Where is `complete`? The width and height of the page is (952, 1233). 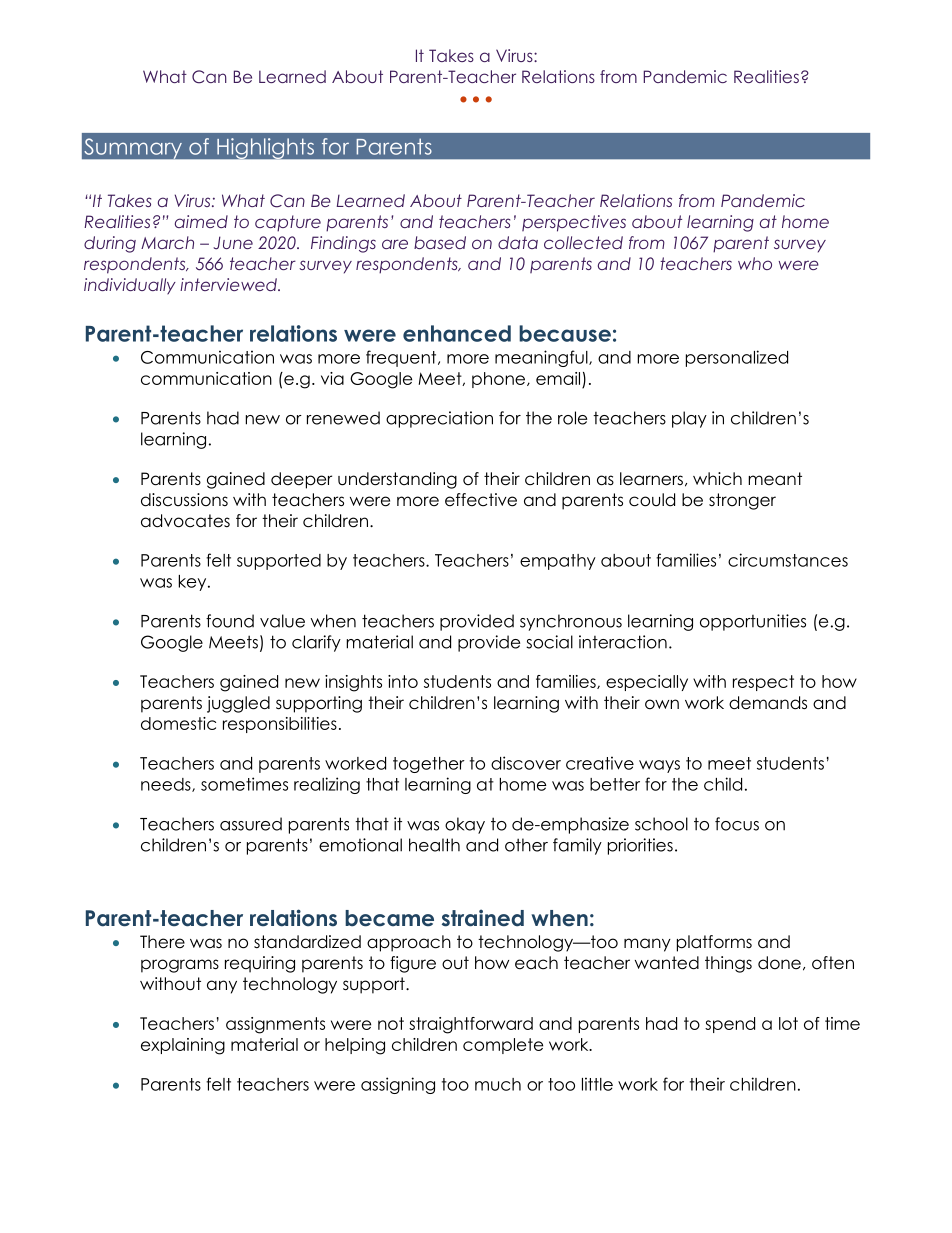
complete is located at coordinates (503, 1046).
